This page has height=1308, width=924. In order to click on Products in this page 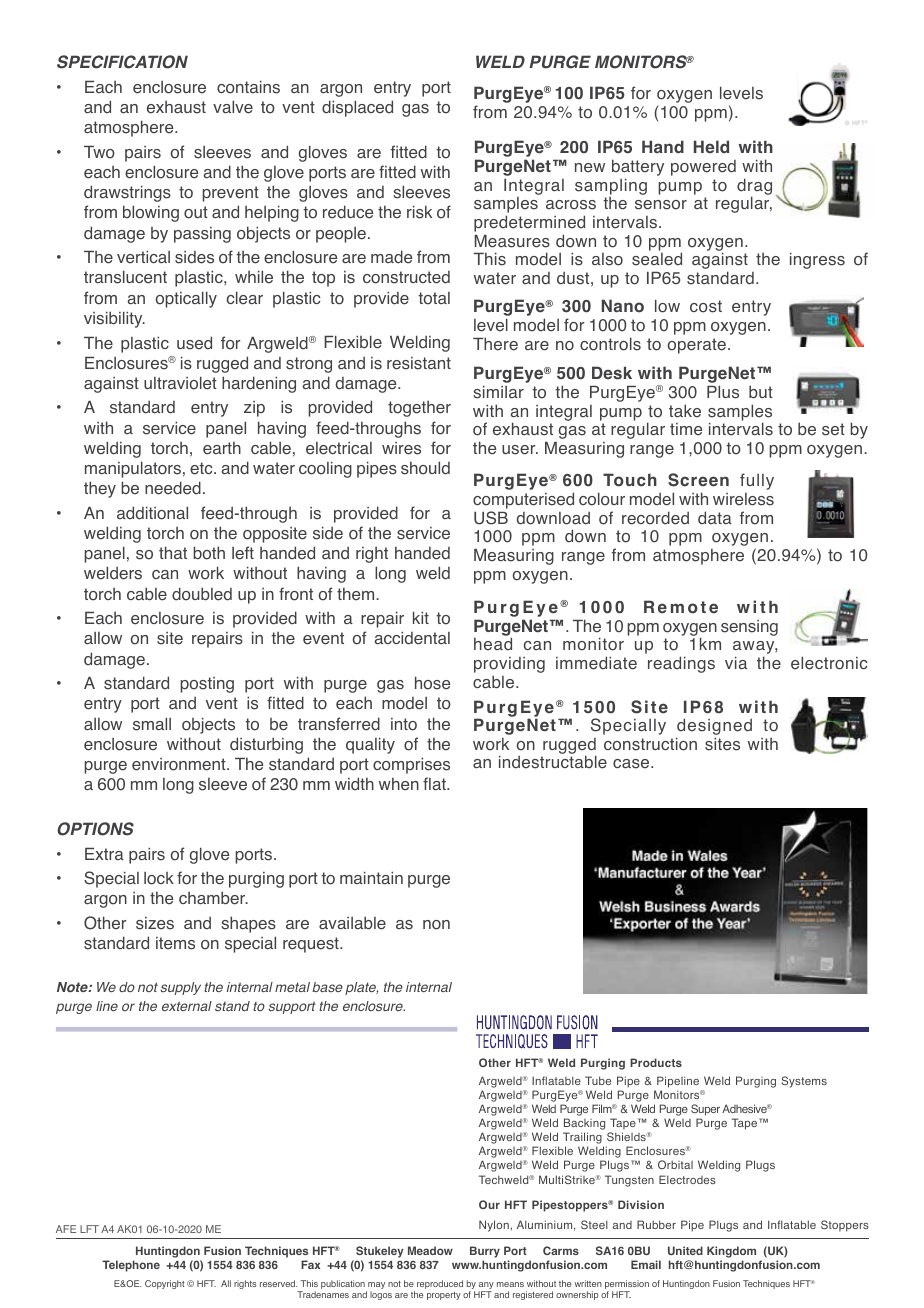, I will do `click(656, 1062)`.
